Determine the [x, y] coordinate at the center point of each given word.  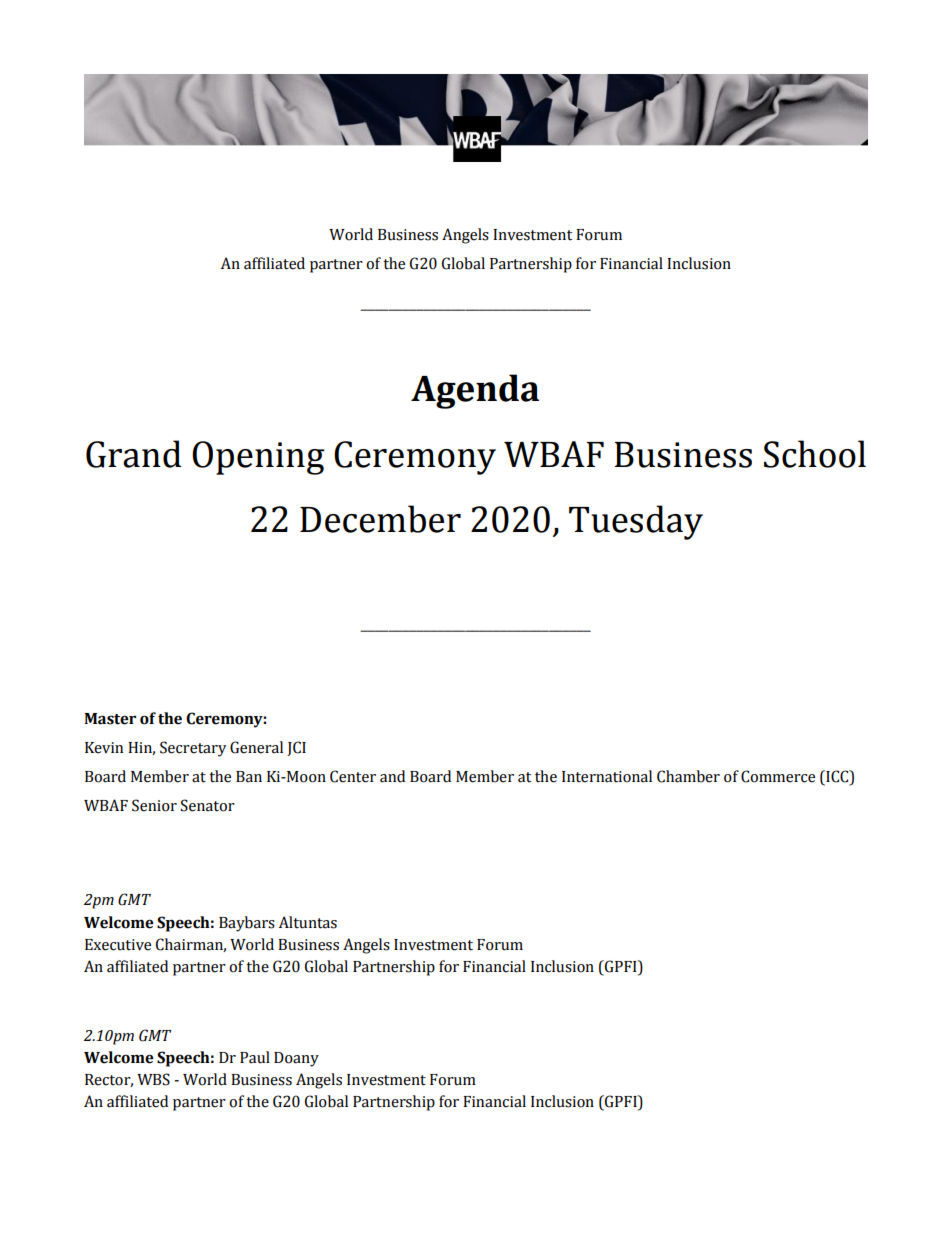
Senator [207, 805]
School [815, 454]
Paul [255, 1057]
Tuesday [636, 522]
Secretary [193, 749]
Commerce [778, 776]
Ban [249, 777]
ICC [837, 776]
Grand [134, 454]
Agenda [475, 391]
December [380, 519]
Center [353, 776]
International [607, 776]
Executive [118, 945]
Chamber [688, 776]
